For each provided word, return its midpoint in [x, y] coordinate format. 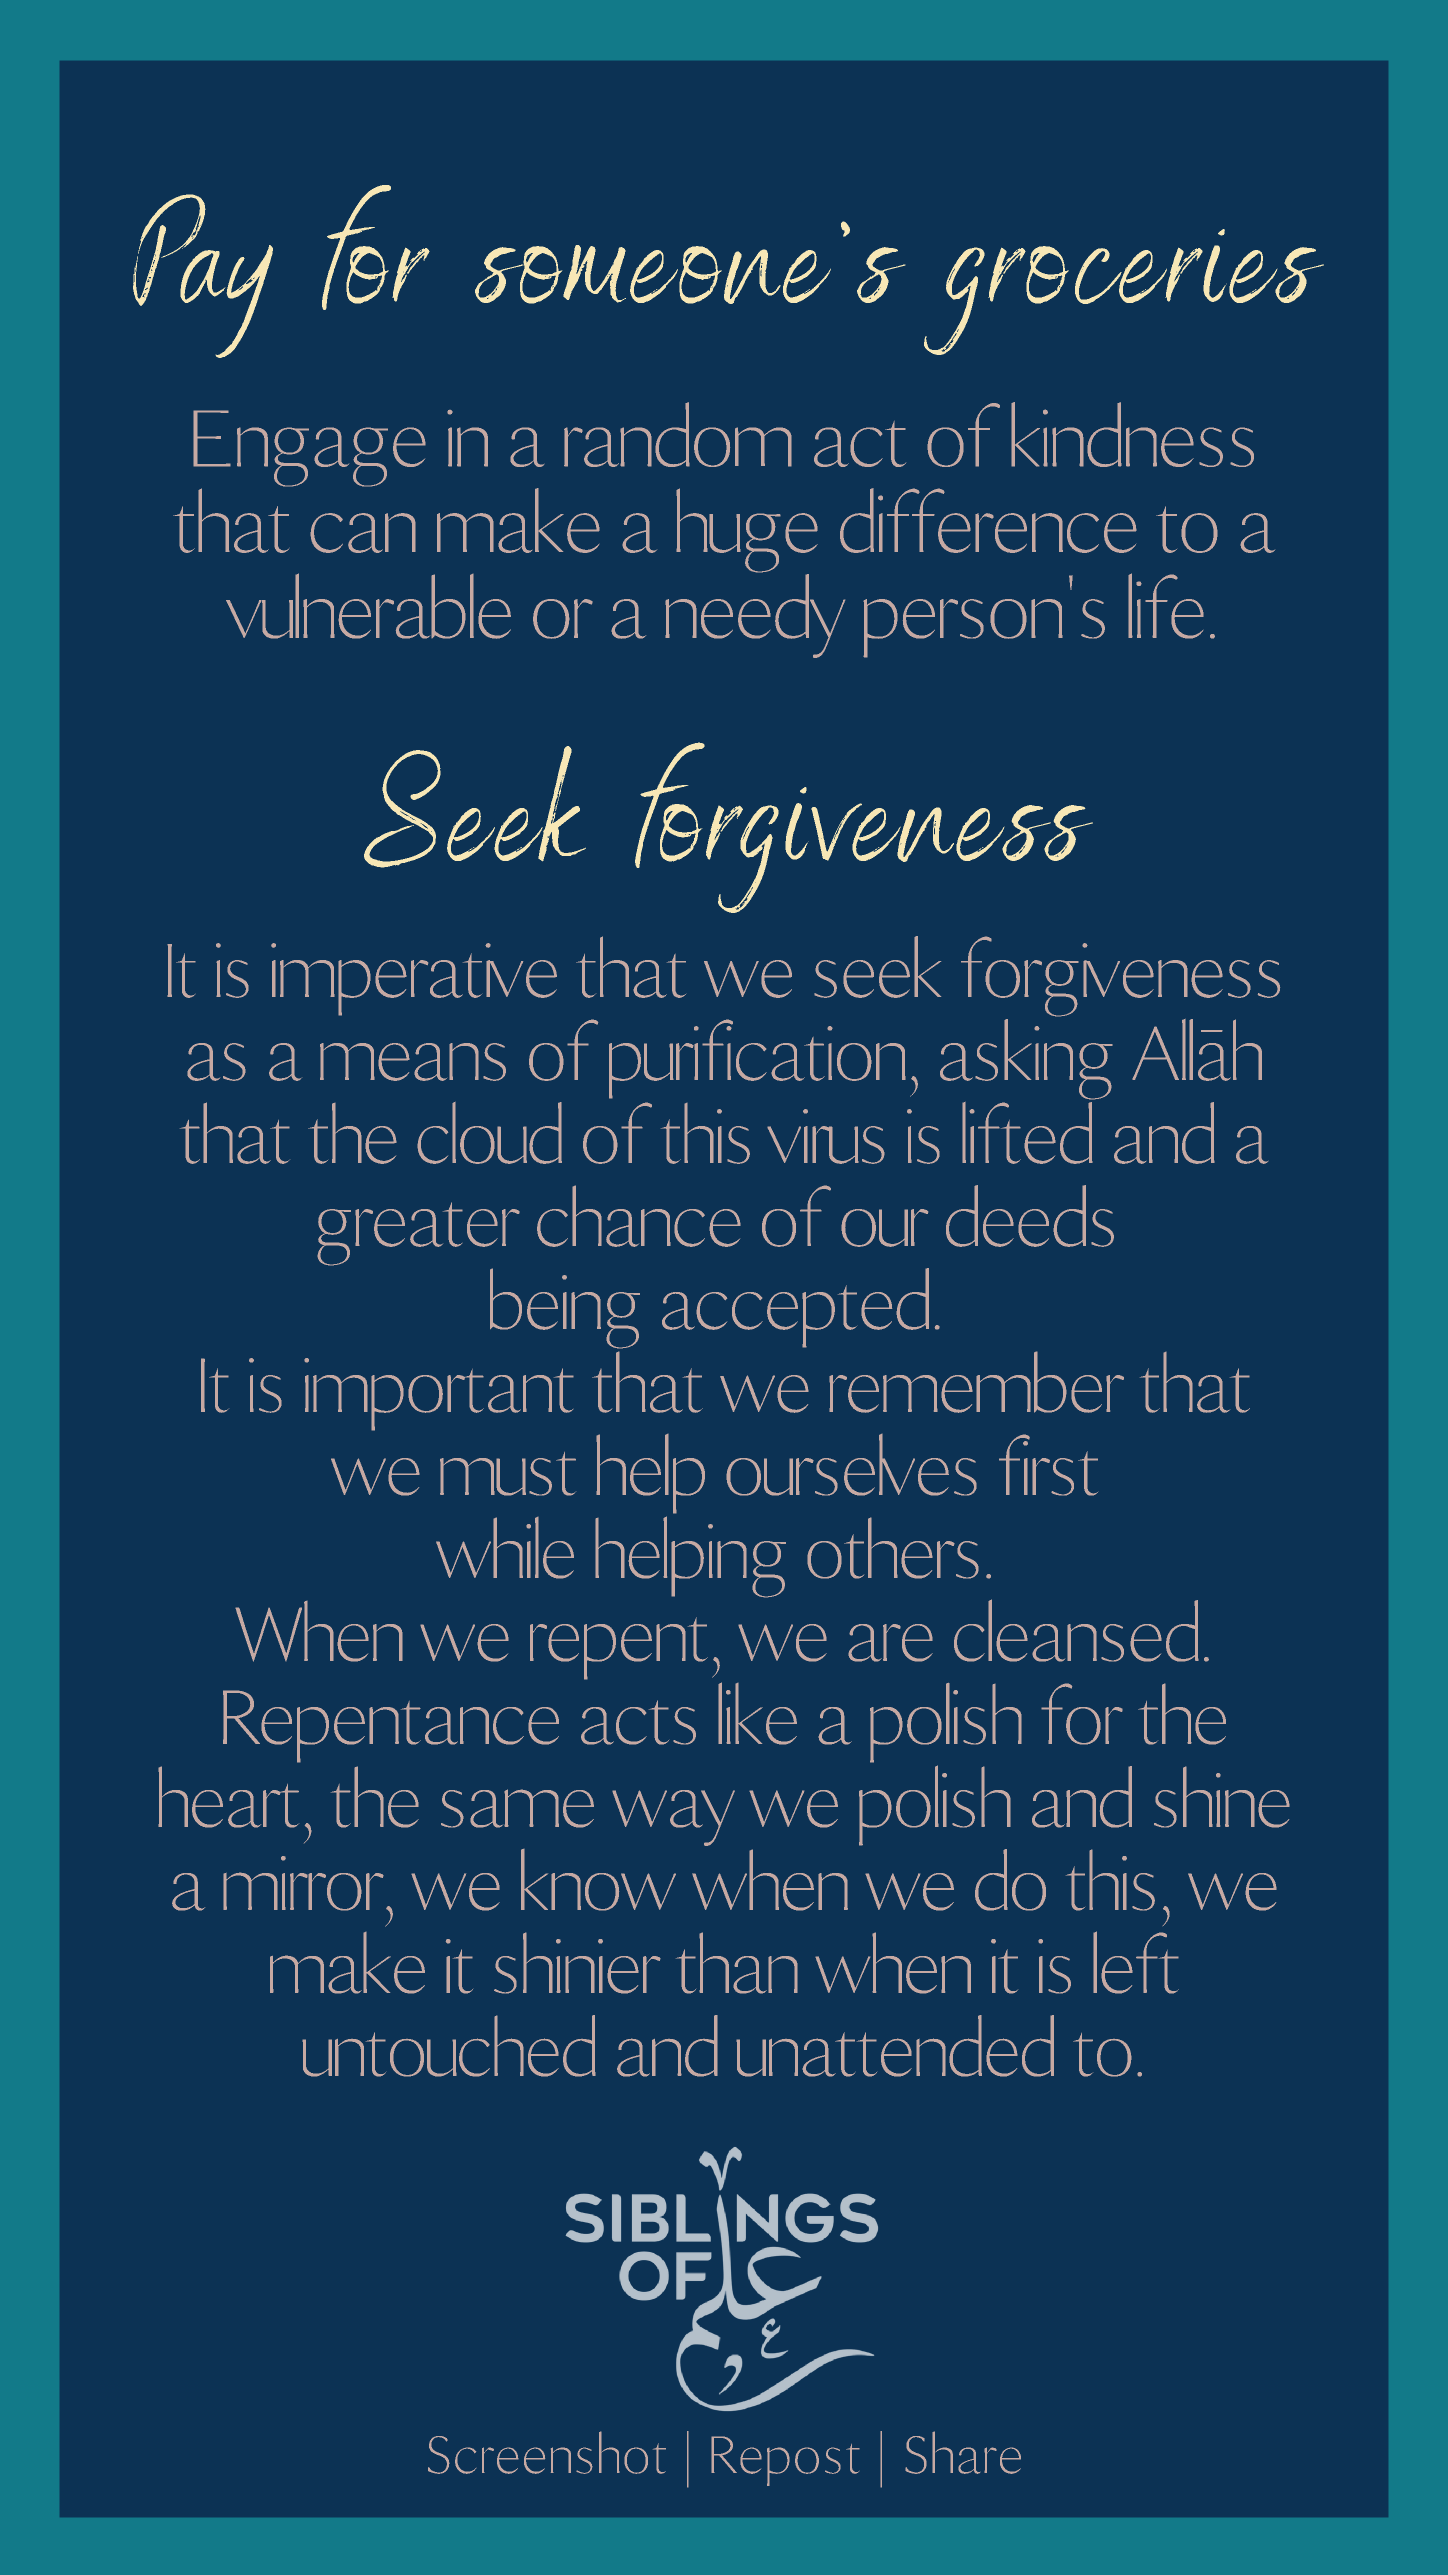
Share [963, 2452]
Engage [309, 449]
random [678, 434]
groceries [1124, 292]
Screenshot [547, 2452]
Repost [785, 2461]
